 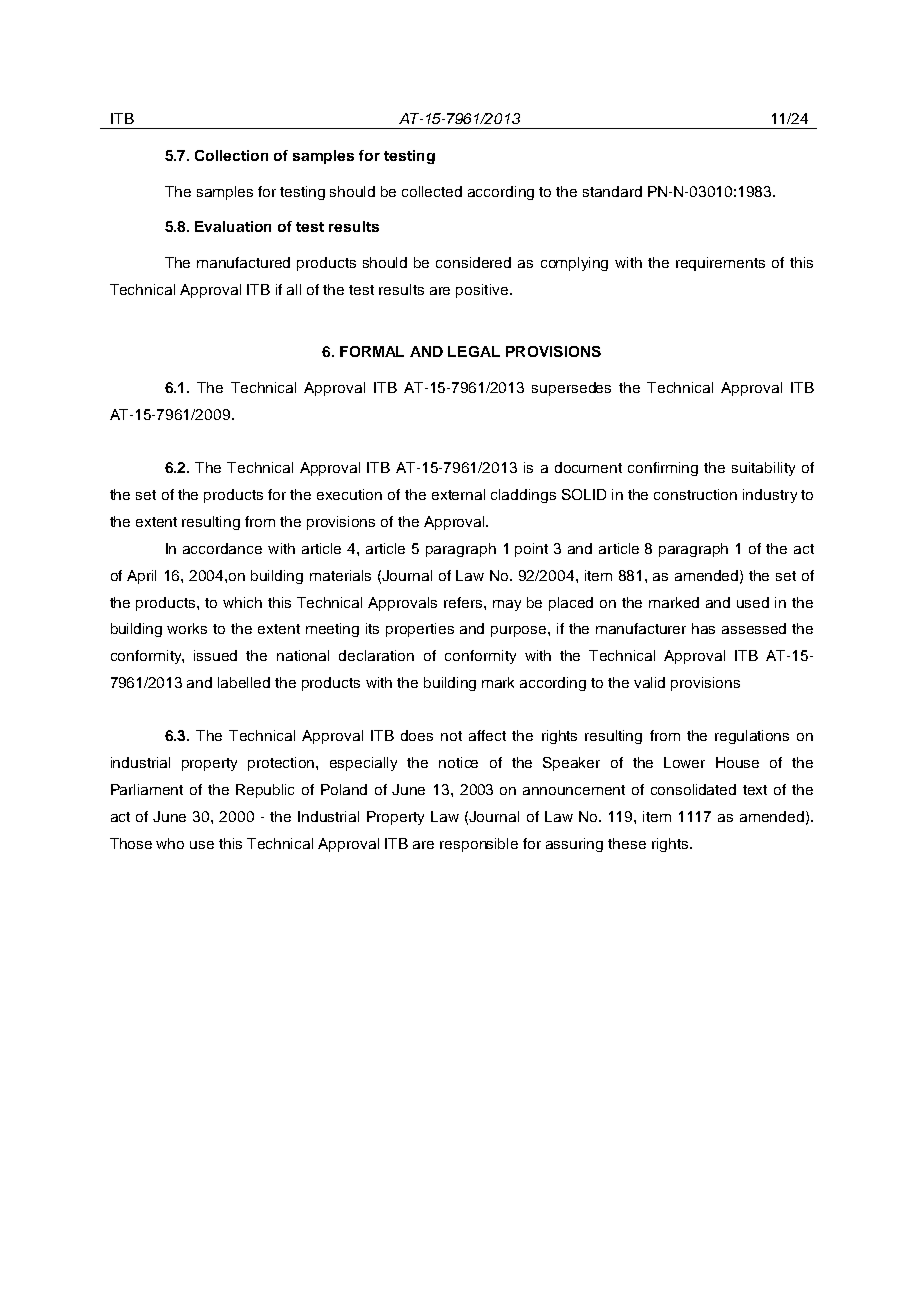 I want to click on who, so click(x=170, y=843).
